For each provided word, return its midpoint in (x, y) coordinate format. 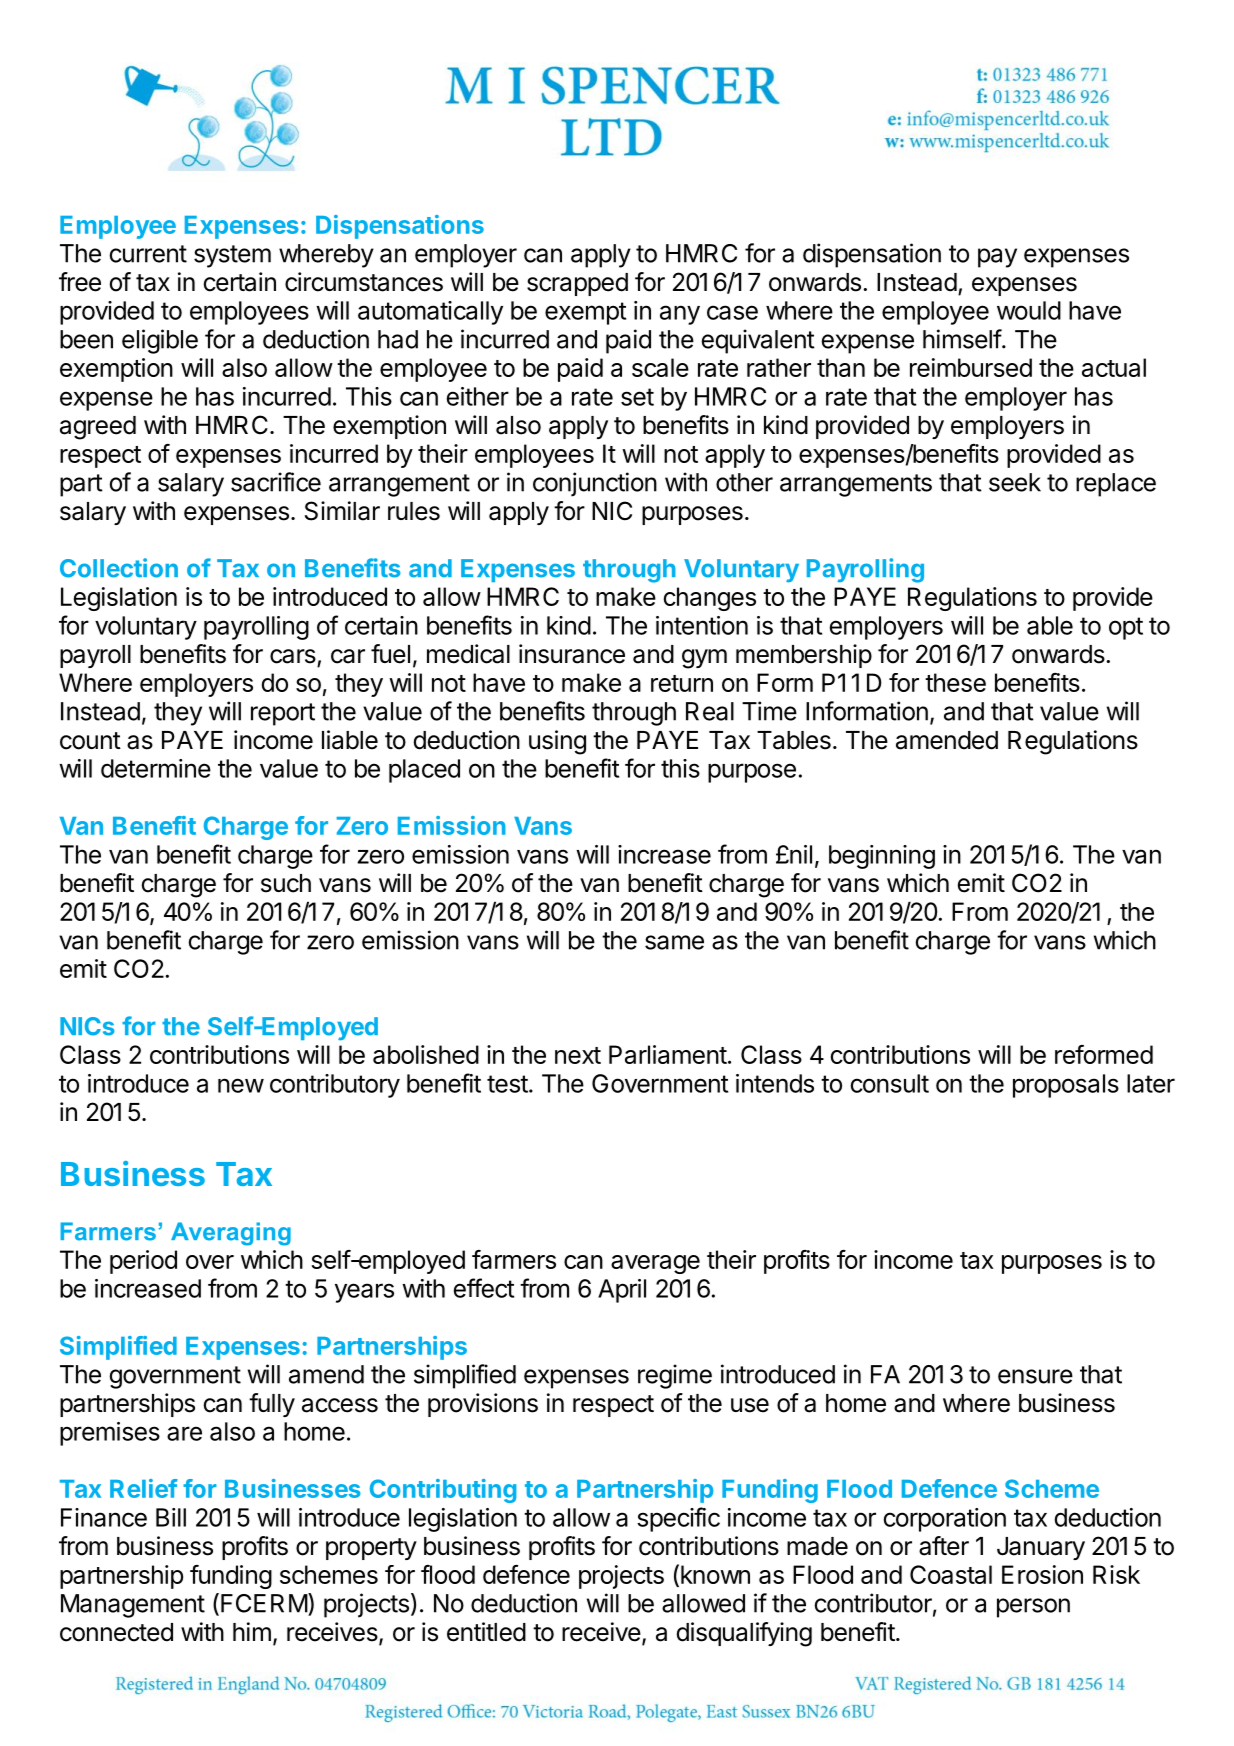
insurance (572, 654)
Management (133, 1606)
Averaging (231, 1234)
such (286, 883)
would (1029, 310)
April (622, 1291)
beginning (882, 857)
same (674, 942)
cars (293, 656)
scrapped (577, 284)
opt (1126, 628)
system (232, 256)
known (715, 1574)
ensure (1035, 1376)
